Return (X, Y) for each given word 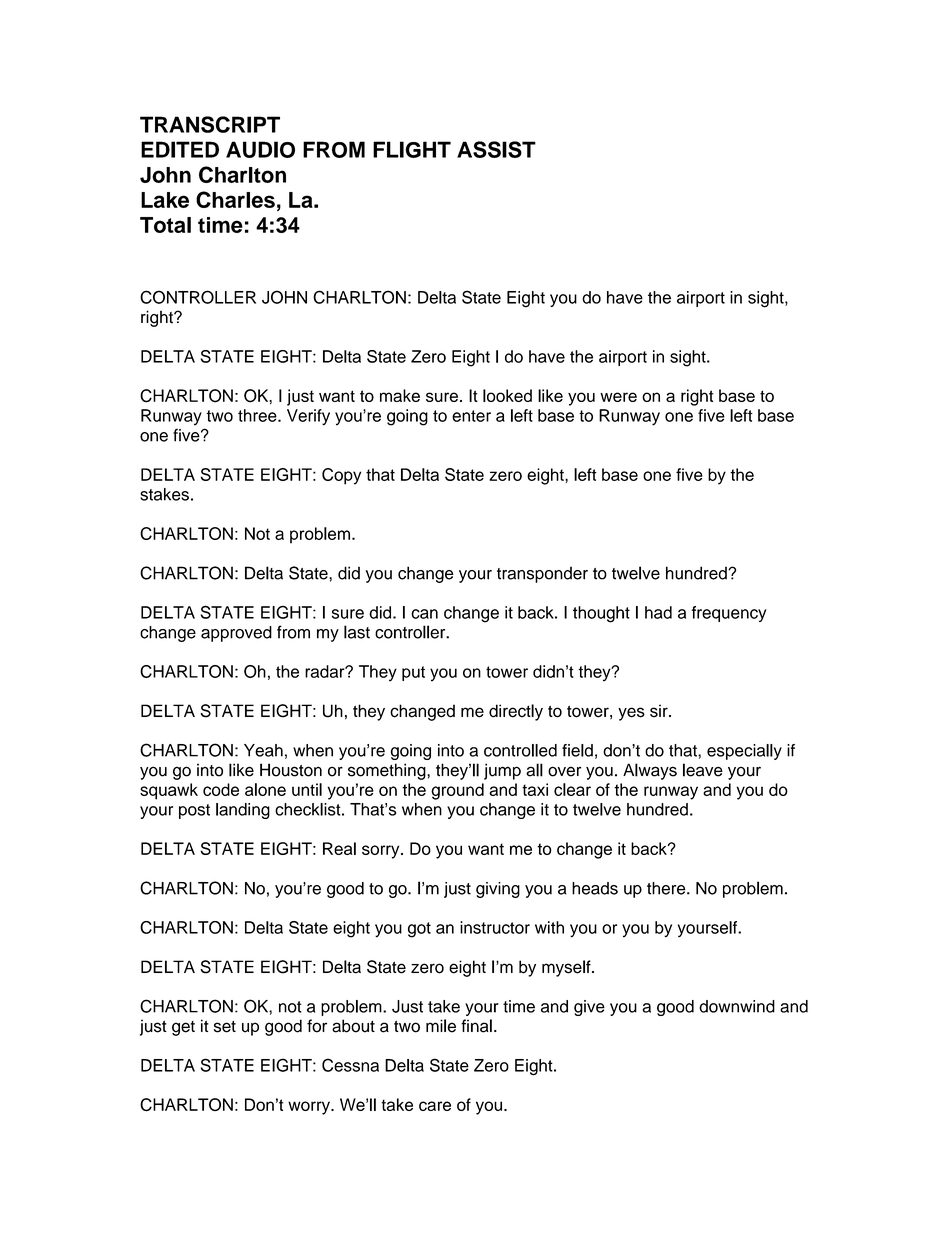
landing (243, 811)
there (667, 888)
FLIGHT (412, 149)
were (618, 397)
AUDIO (260, 149)
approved (236, 634)
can (424, 614)
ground (457, 791)
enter (471, 416)
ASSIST (496, 149)
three (258, 415)
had (658, 612)
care (435, 1106)
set (225, 1027)
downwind (737, 1006)
